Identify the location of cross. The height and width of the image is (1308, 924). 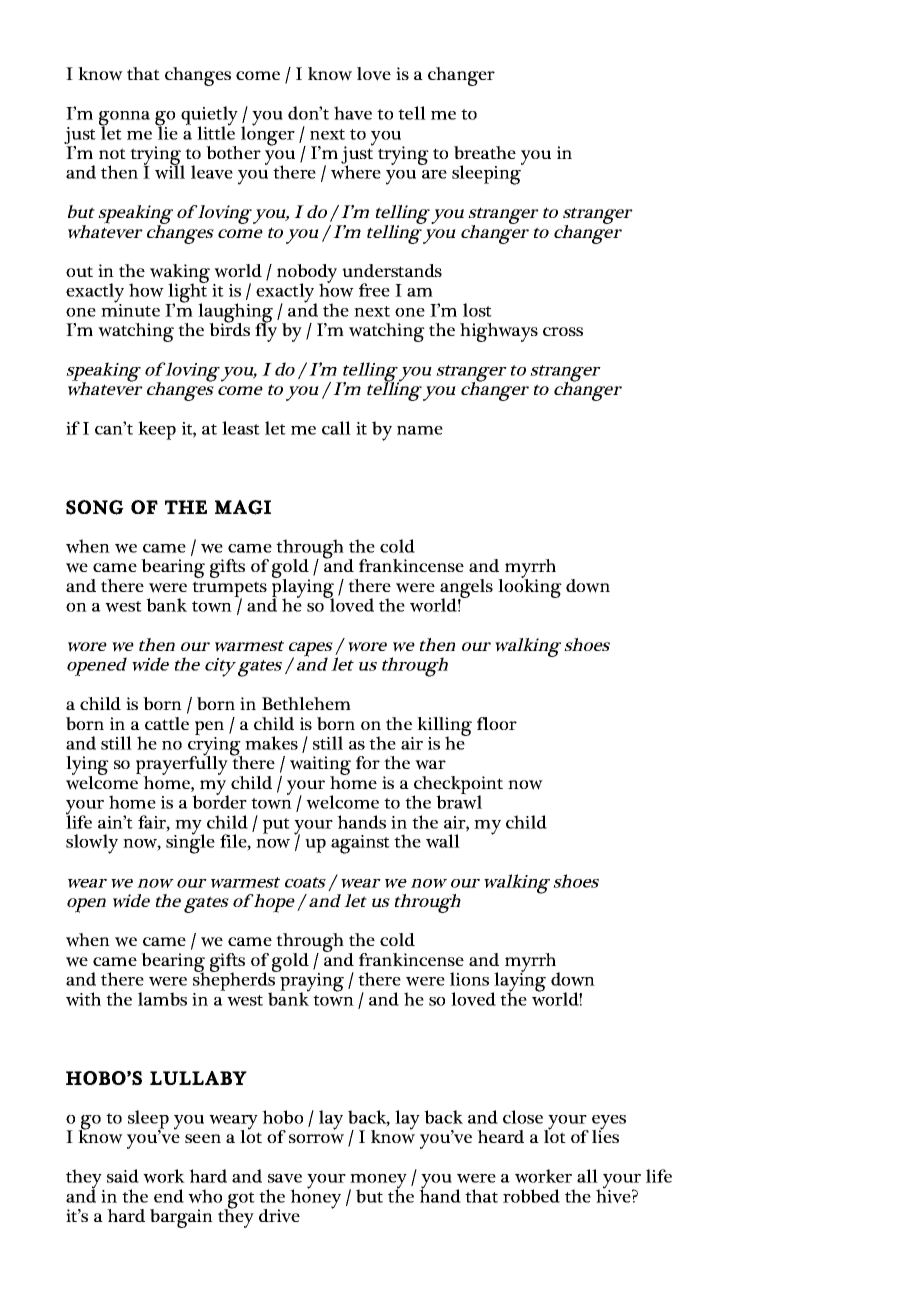
(563, 331).
